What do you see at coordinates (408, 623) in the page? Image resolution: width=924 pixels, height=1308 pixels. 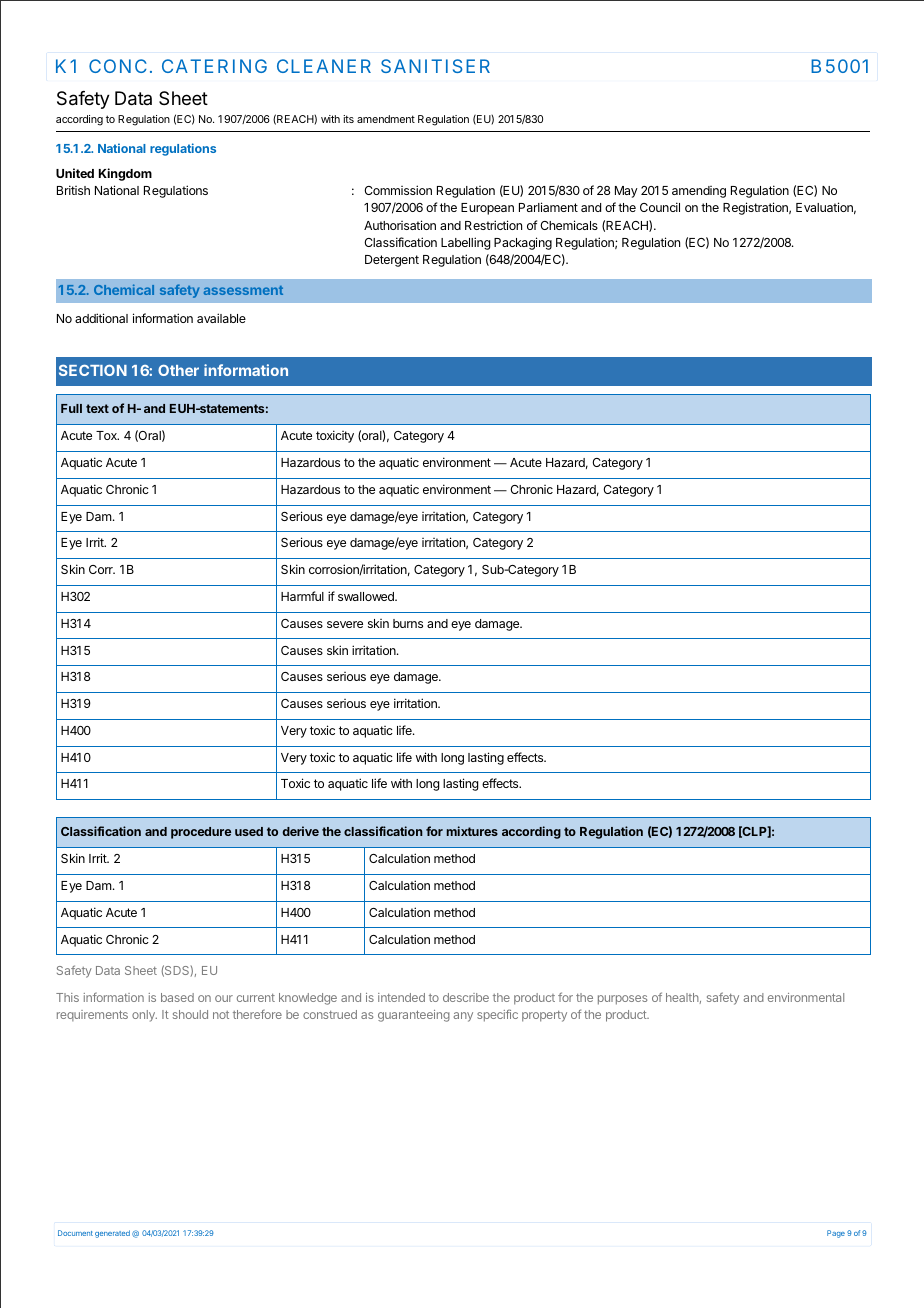 I see `burns` at bounding box center [408, 623].
